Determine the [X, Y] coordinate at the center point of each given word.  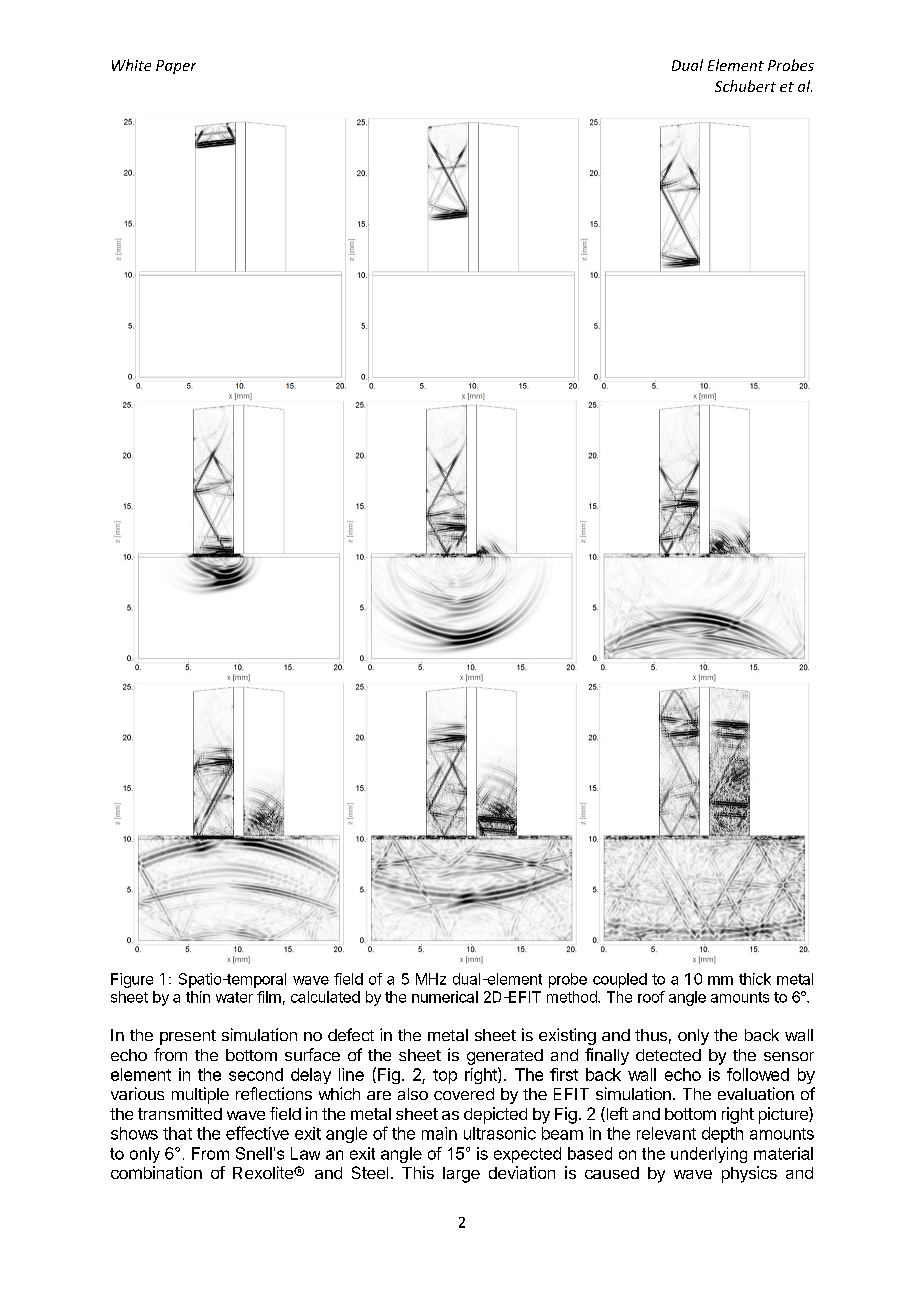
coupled [620, 980]
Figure [132, 980]
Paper [176, 67]
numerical [445, 997]
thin [198, 997]
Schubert [745, 86]
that [177, 1133]
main [439, 1133]
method [573, 997]
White [131, 65]
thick [755, 979]
